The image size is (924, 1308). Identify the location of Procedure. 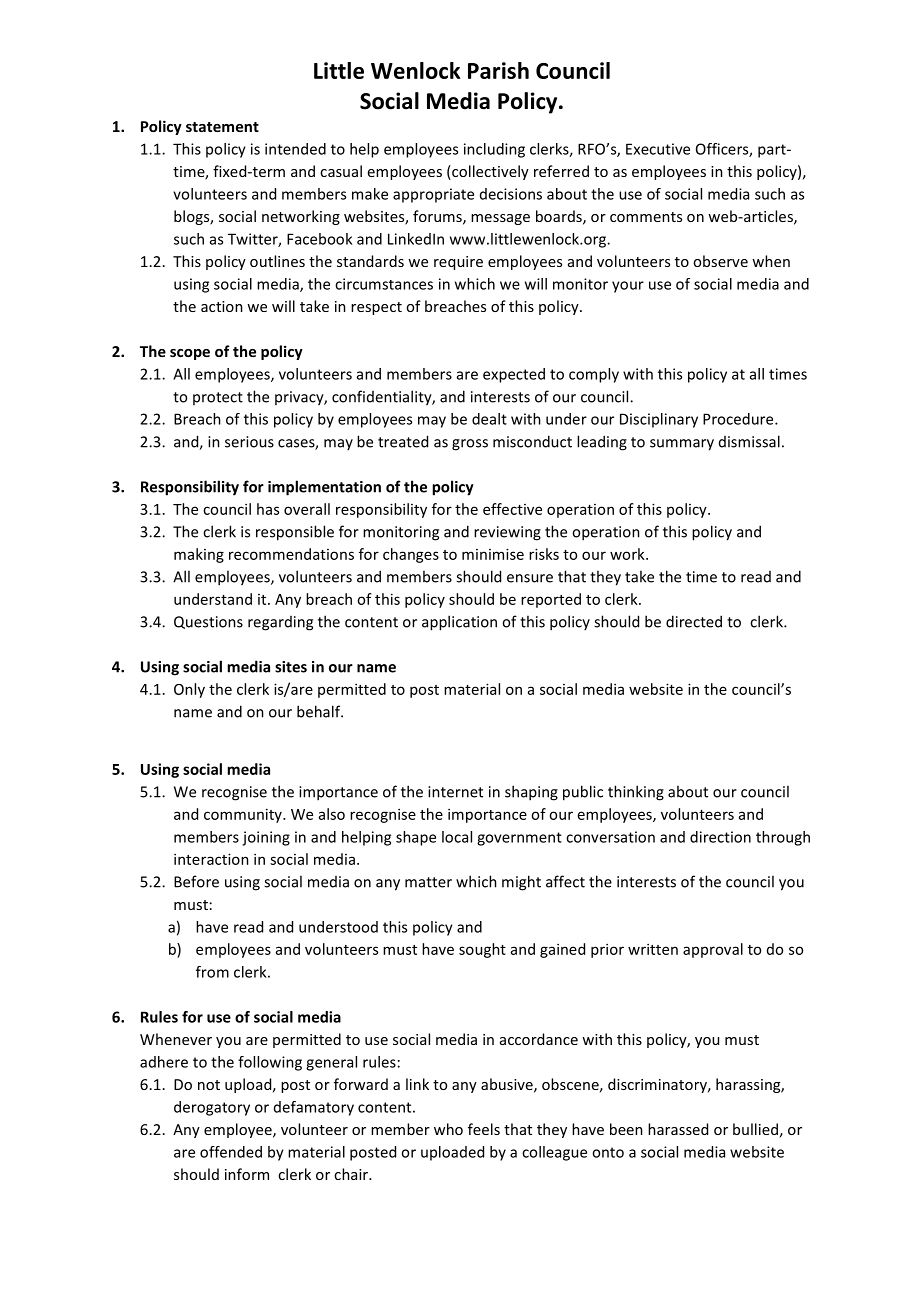
(739, 419).
